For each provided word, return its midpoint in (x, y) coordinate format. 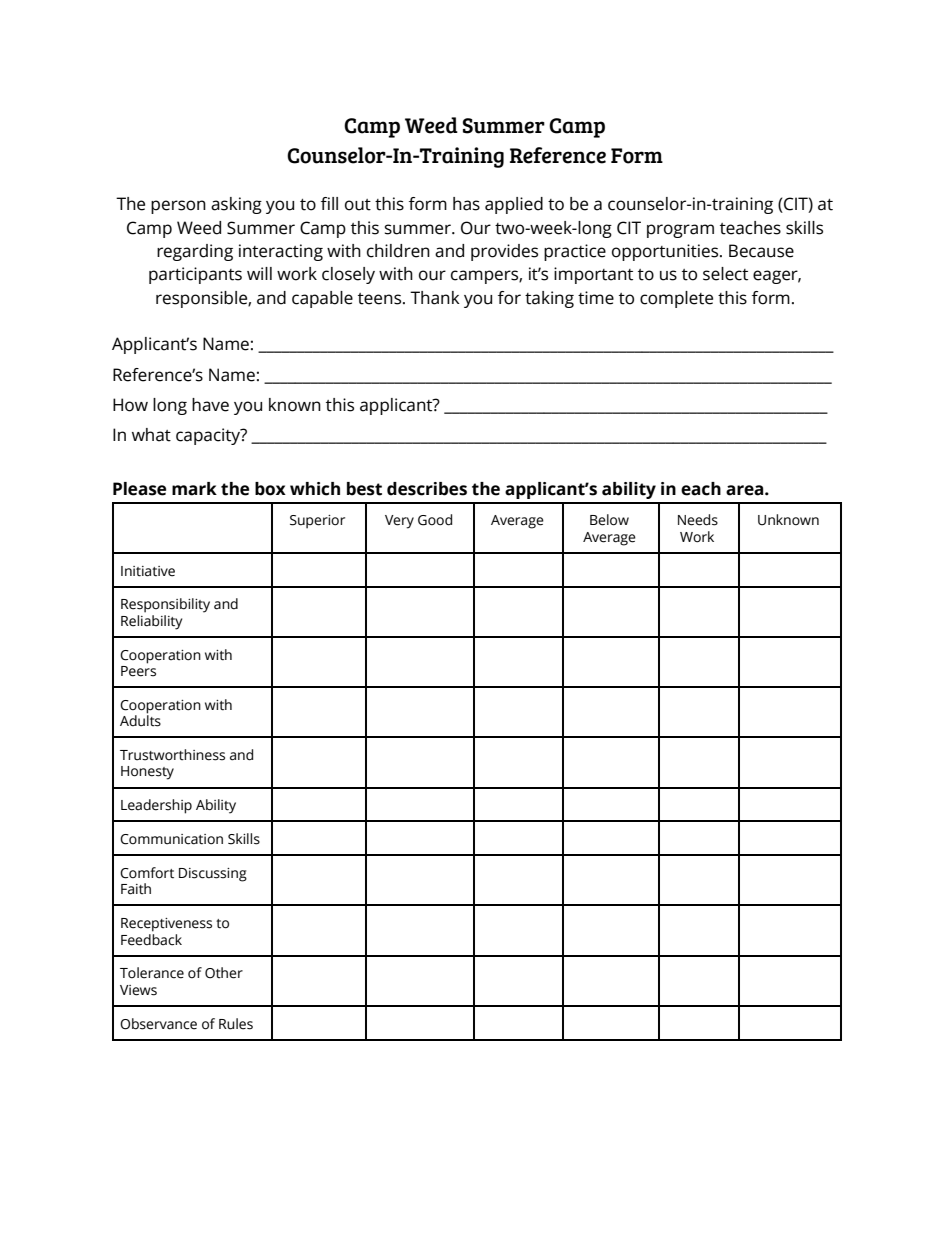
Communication (171, 839)
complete (676, 299)
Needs (698, 520)
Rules (236, 1024)
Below (609, 520)
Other (224, 973)
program (680, 231)
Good (435, 520)
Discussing (213, 875)
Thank (435, 298)
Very (399, 522)
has (466, 204)
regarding (195, 252)
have (210, 405)
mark (194, 489)
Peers (138, 670)
